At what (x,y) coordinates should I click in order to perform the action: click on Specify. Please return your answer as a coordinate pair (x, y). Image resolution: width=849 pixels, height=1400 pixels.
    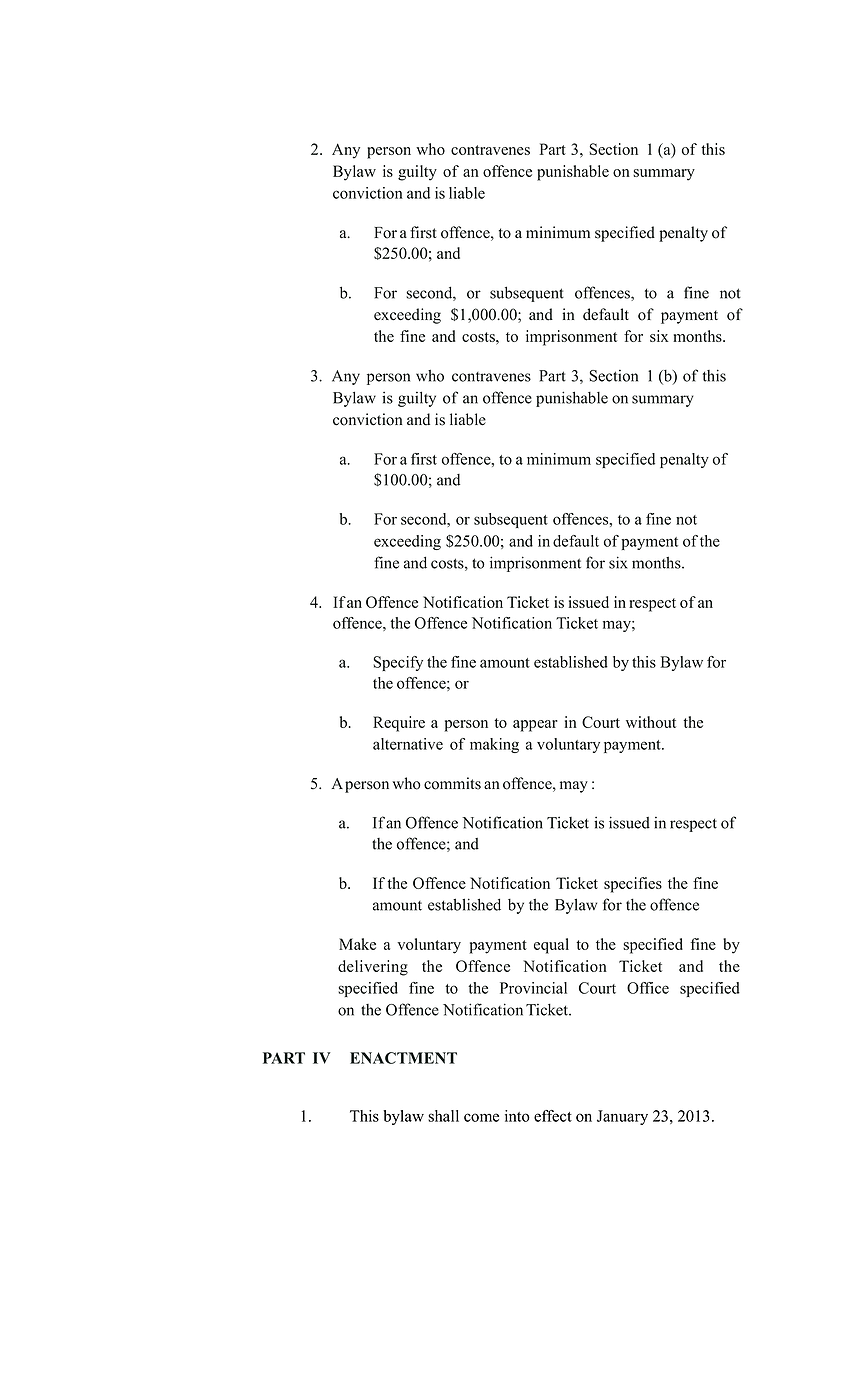
    Looking at the image, I should click on (398, 663).
